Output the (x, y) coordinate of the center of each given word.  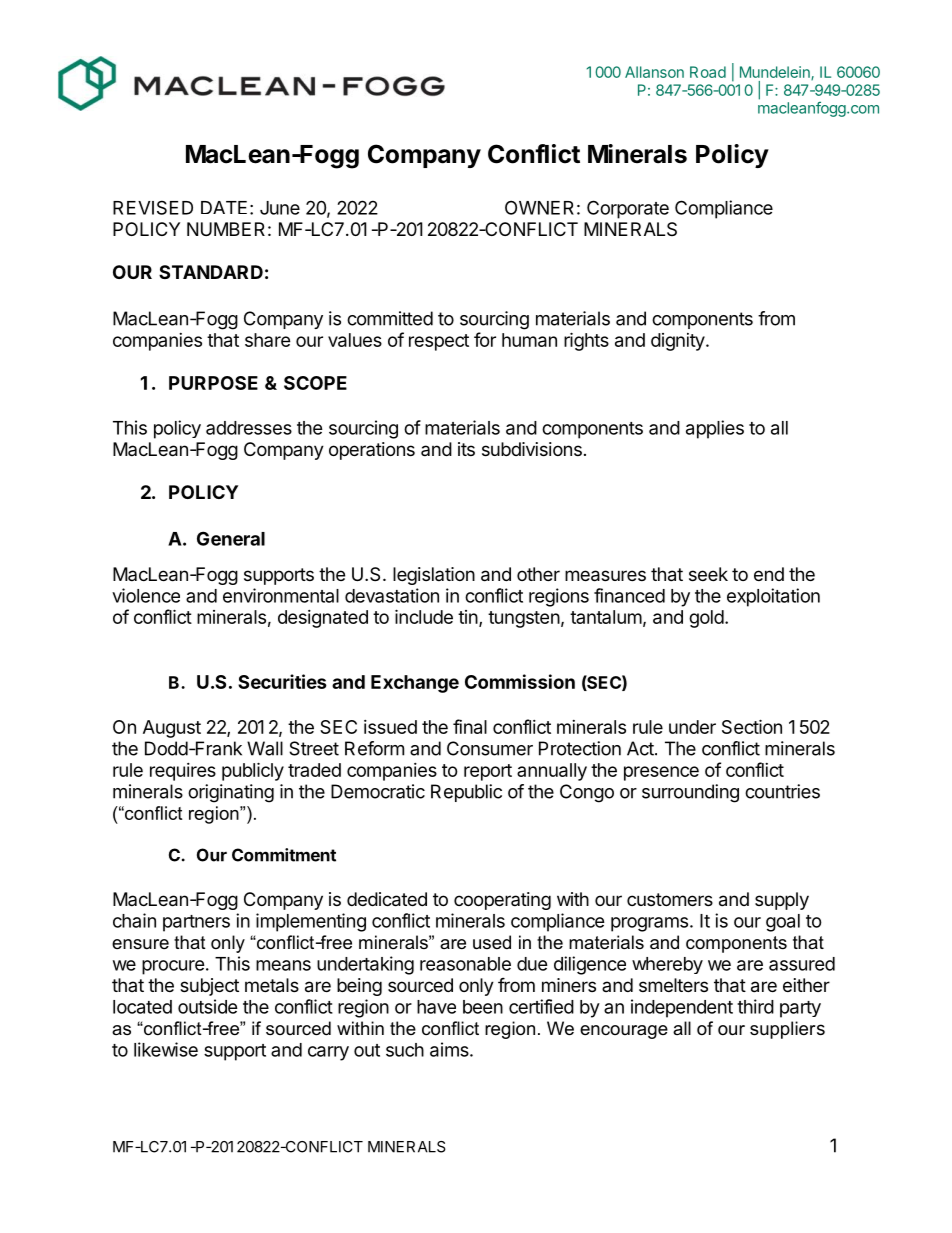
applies (715, 429)
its (466, 449)
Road (708, 72)
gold (706, 619)
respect (439, 342)
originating (231, 793)
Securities (282, 681)
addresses (249, 428)
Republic (466, 793)
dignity (678, 342)
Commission (520, 681)
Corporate (628, 209)
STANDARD (211, 272)
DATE (224, 207)
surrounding (690, 793)
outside (208, 1006)
